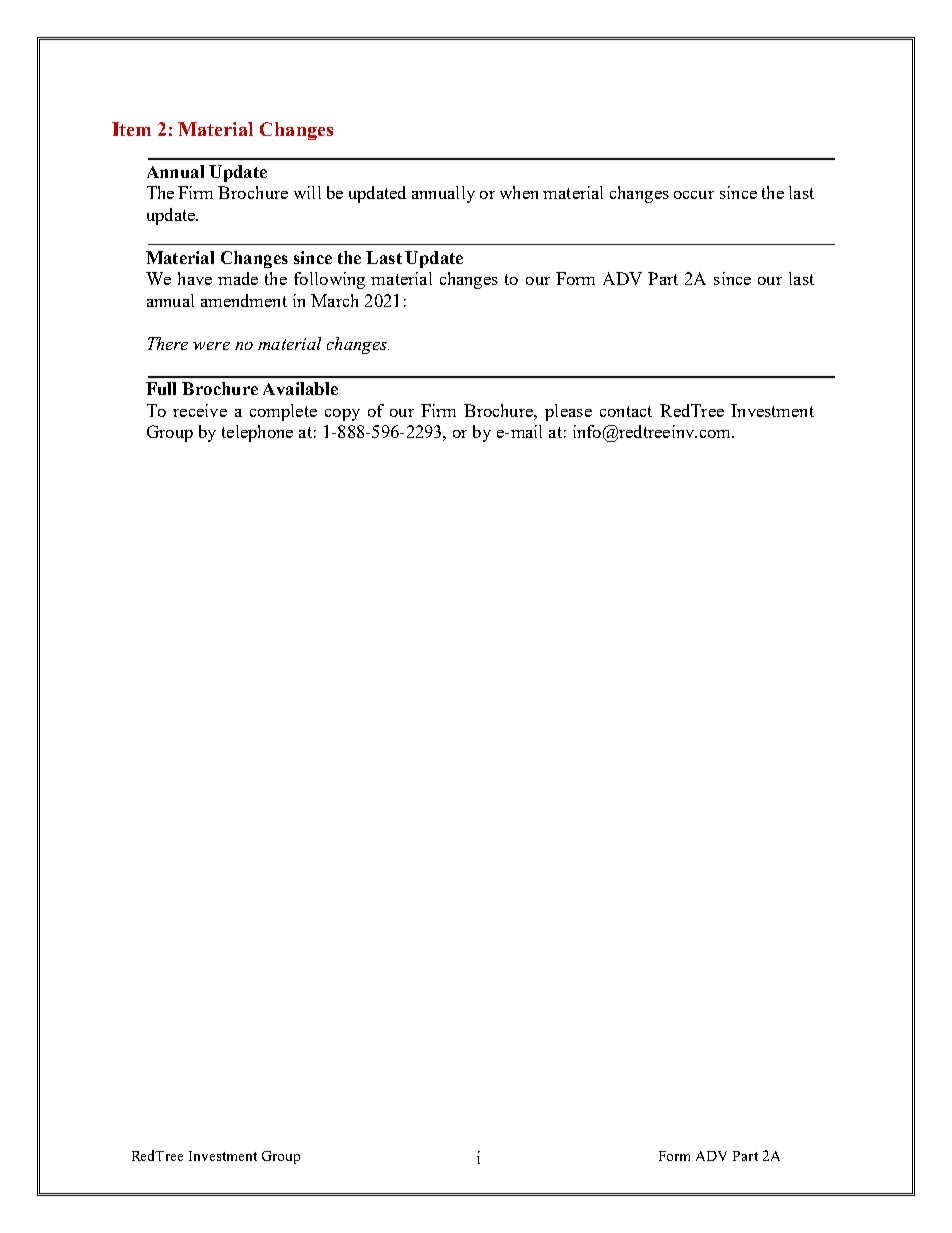  I want to click on receive, so click(200, 410).
